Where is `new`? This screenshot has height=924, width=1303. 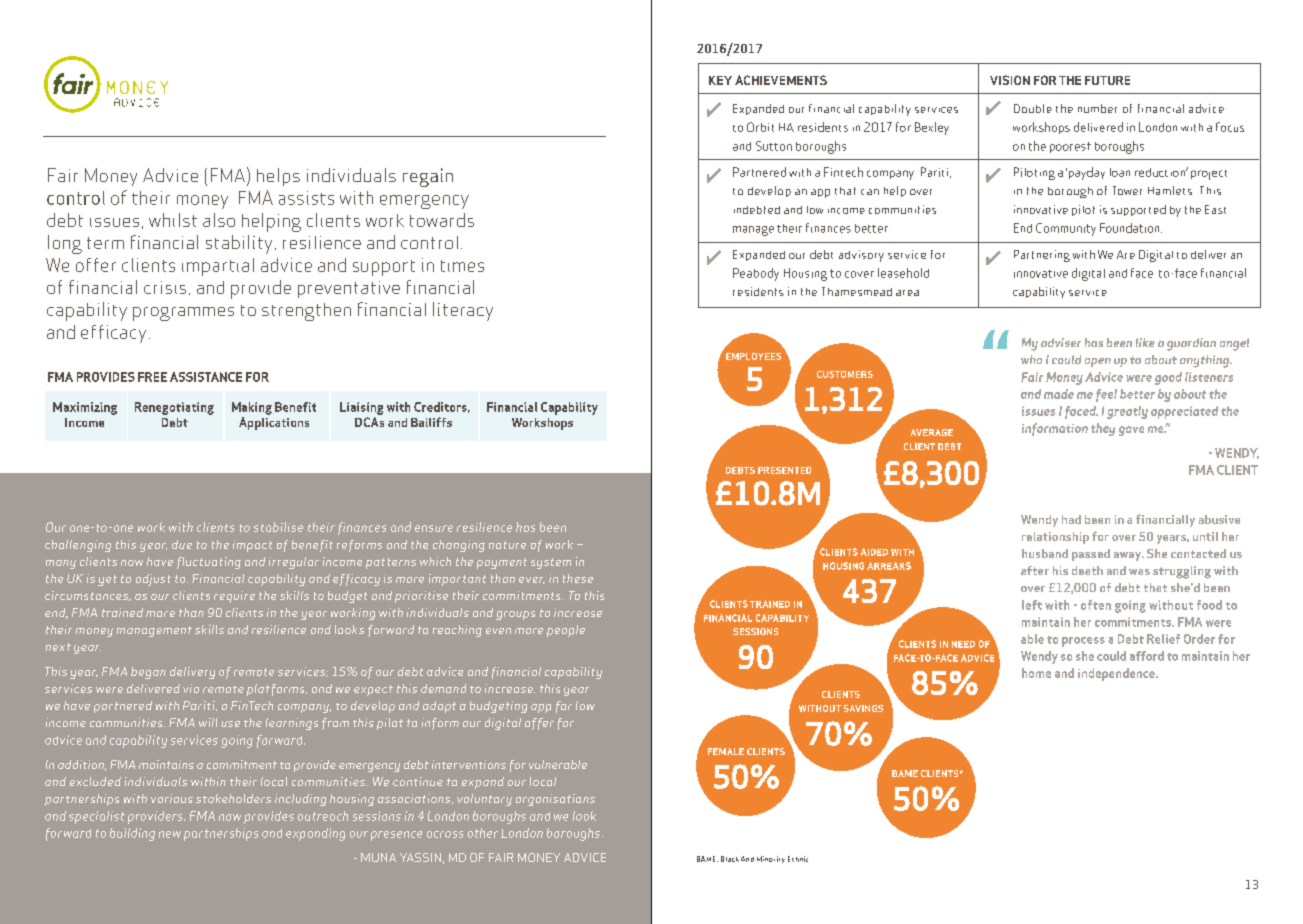
new is located at coordinates (170, 834).
